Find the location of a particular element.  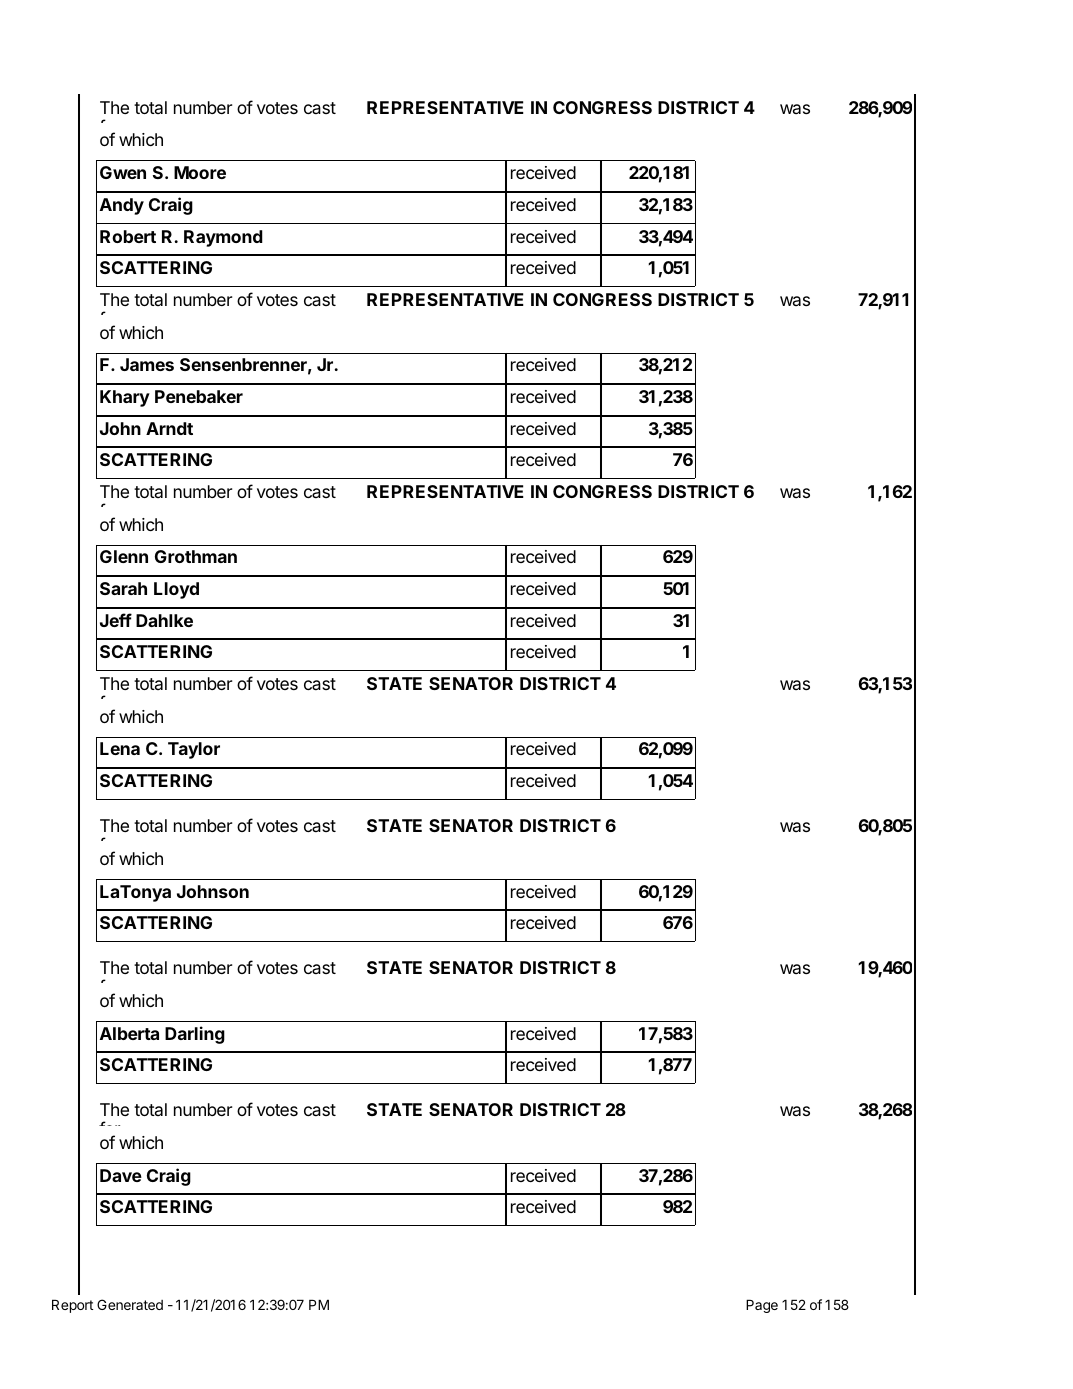

Generated is located at coordinates (130, 1304).
